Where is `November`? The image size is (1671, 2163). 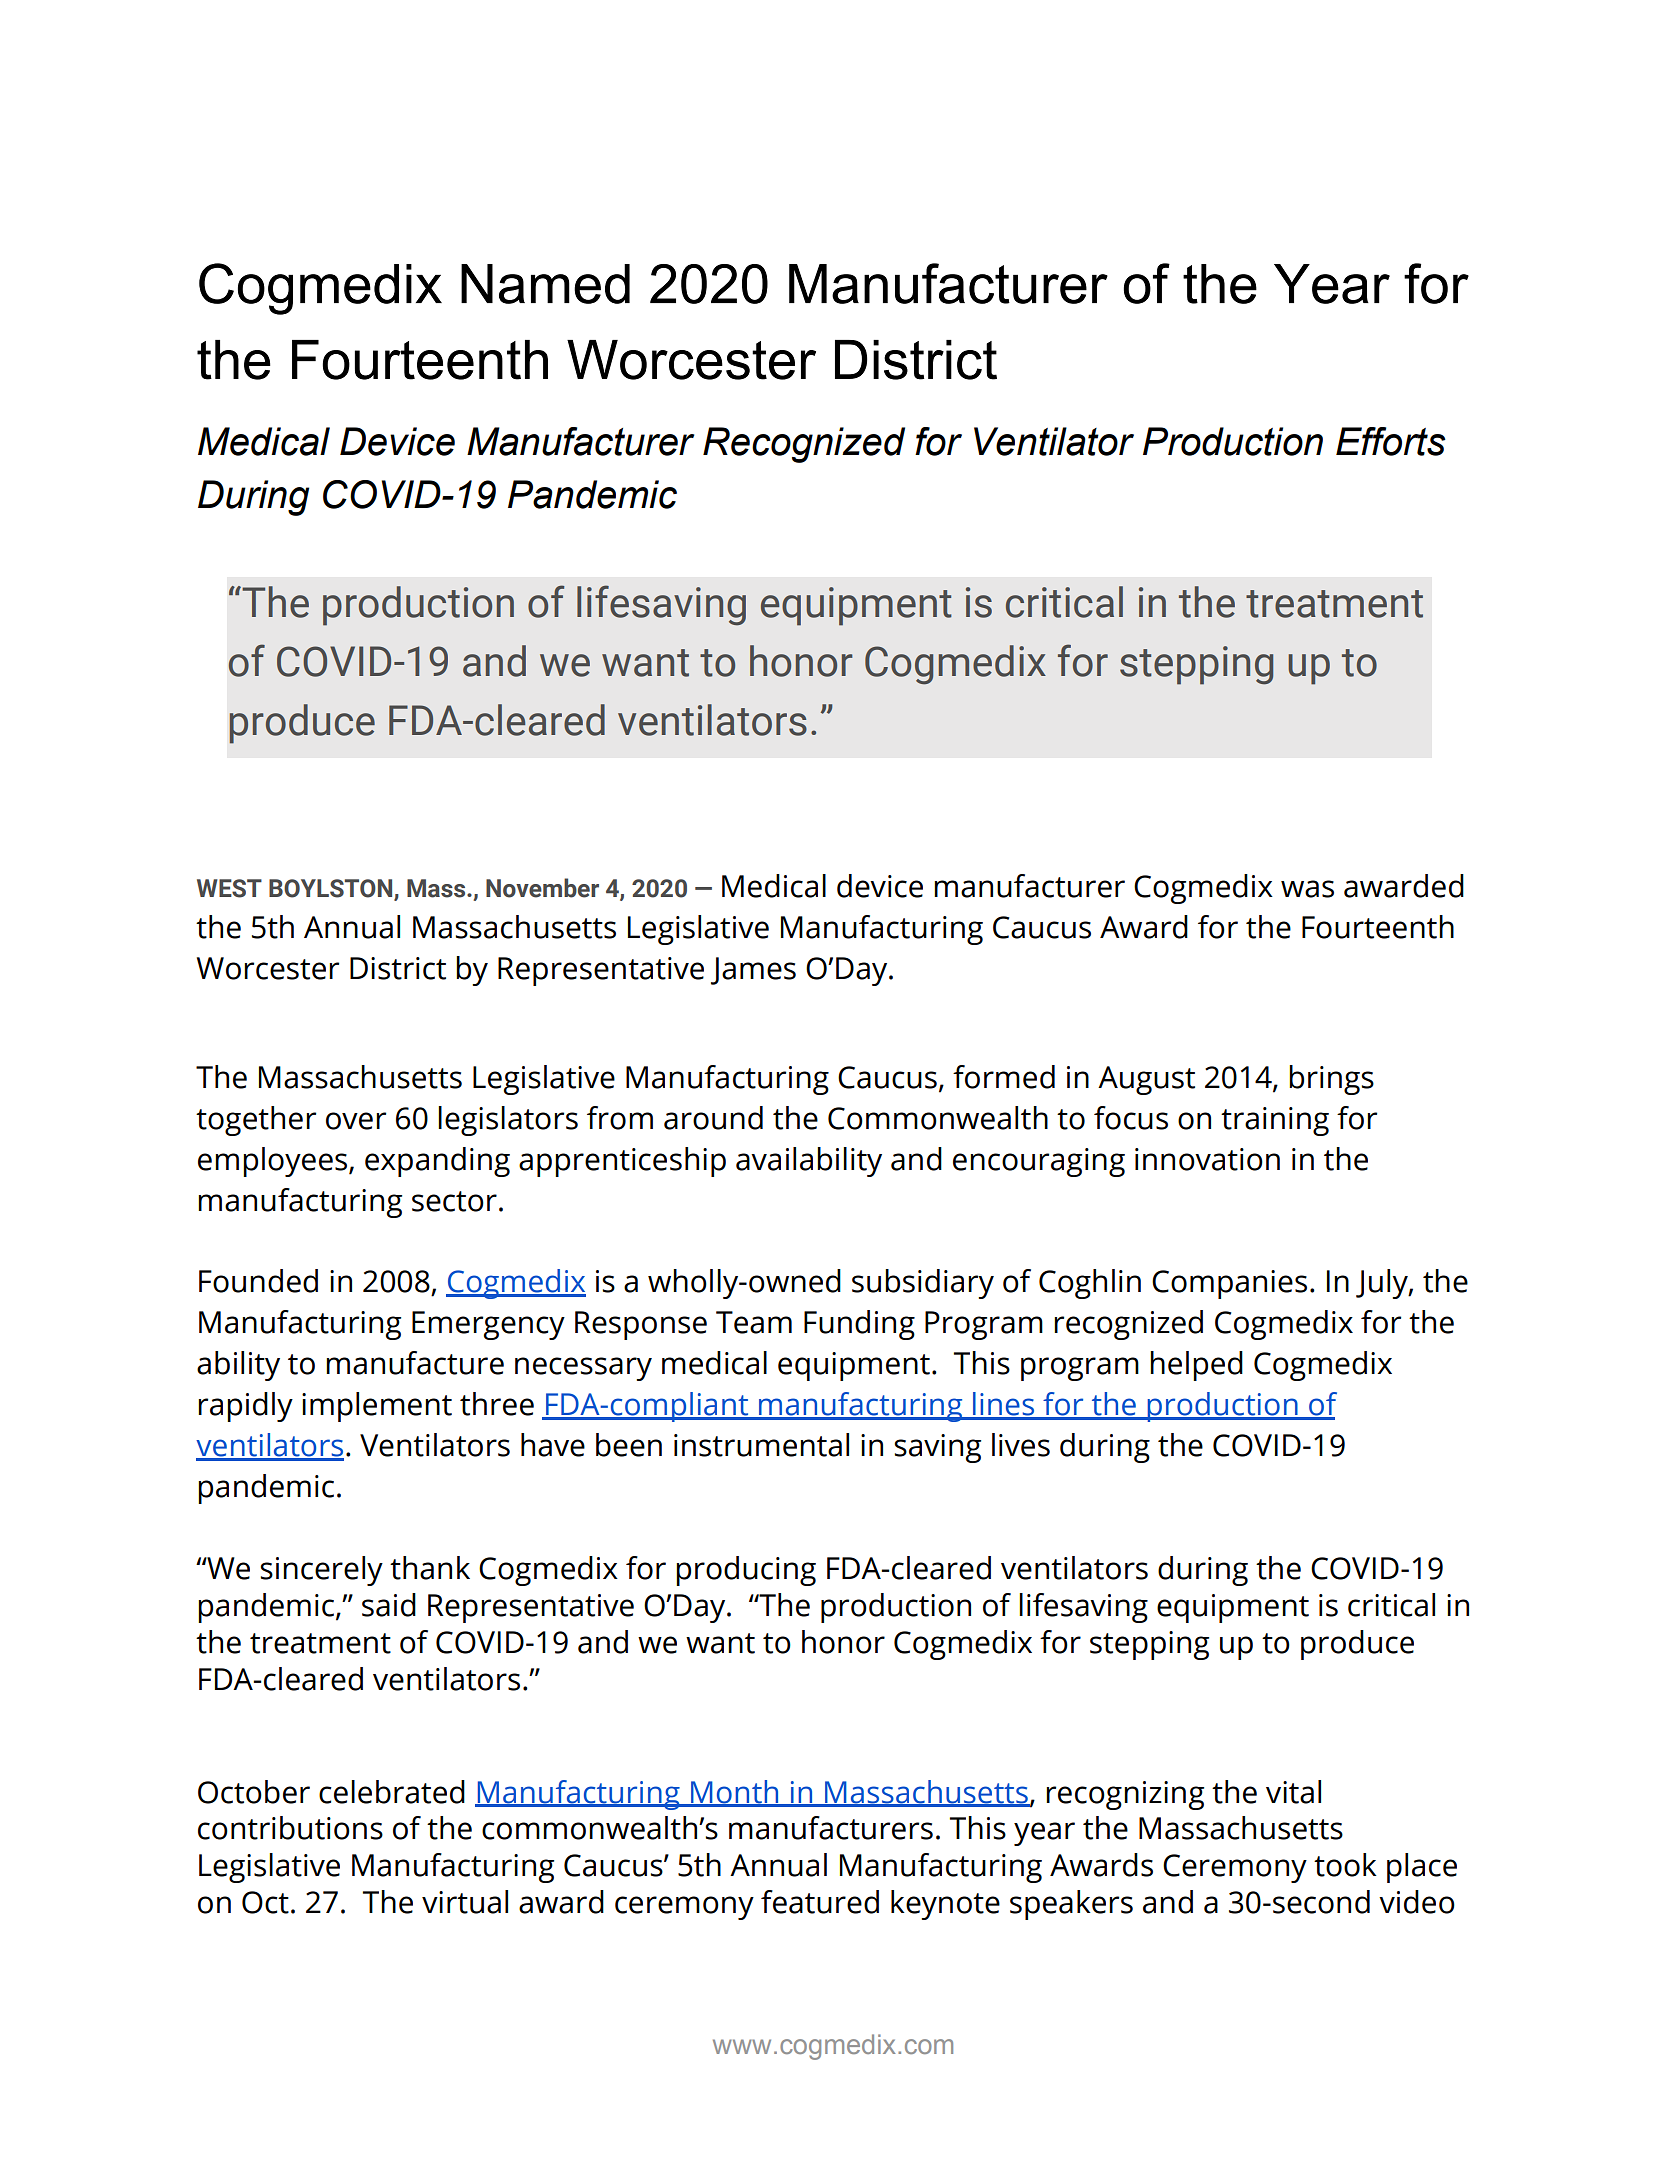
November is located at coordinates (542, 888).
